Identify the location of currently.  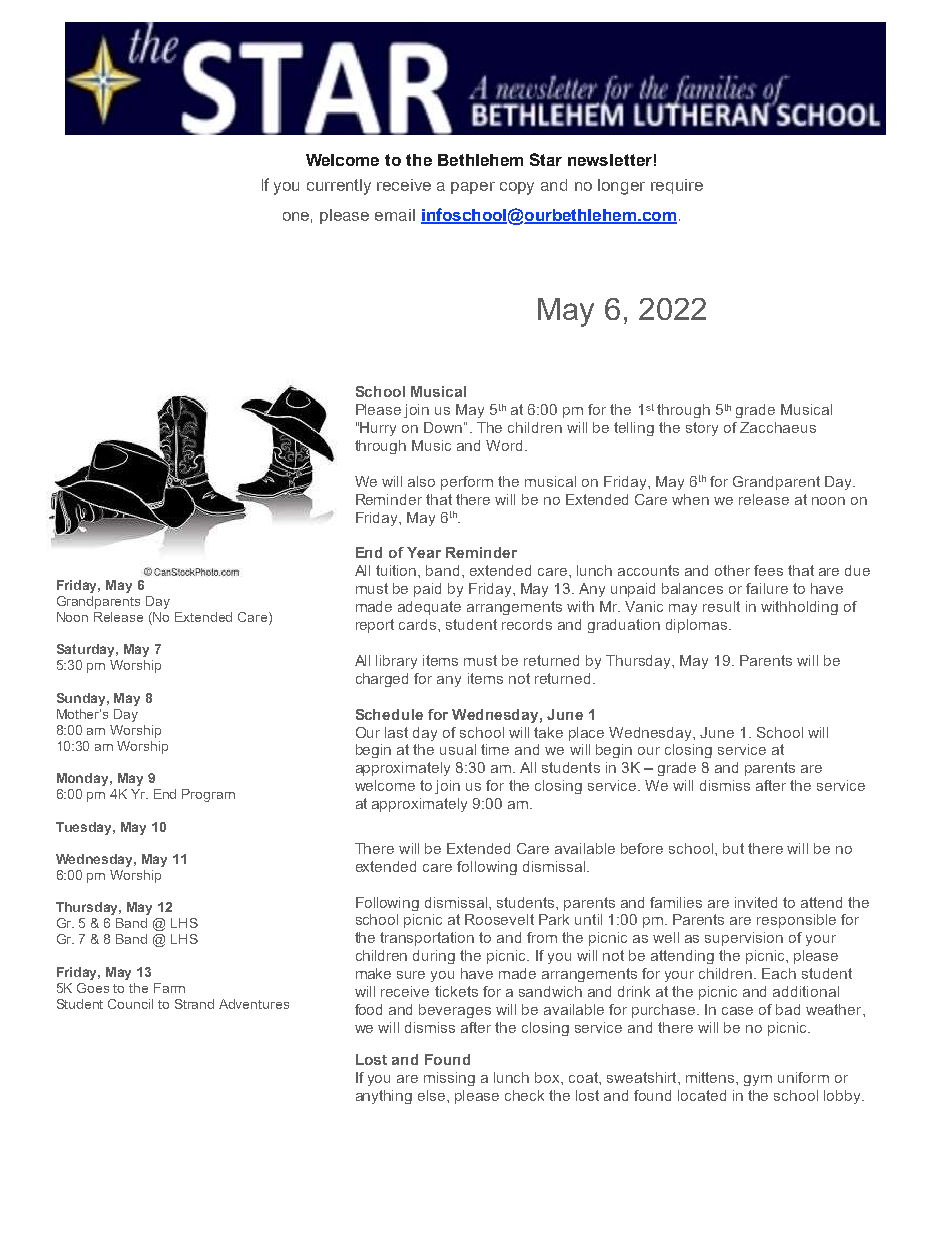
(339, 187).
